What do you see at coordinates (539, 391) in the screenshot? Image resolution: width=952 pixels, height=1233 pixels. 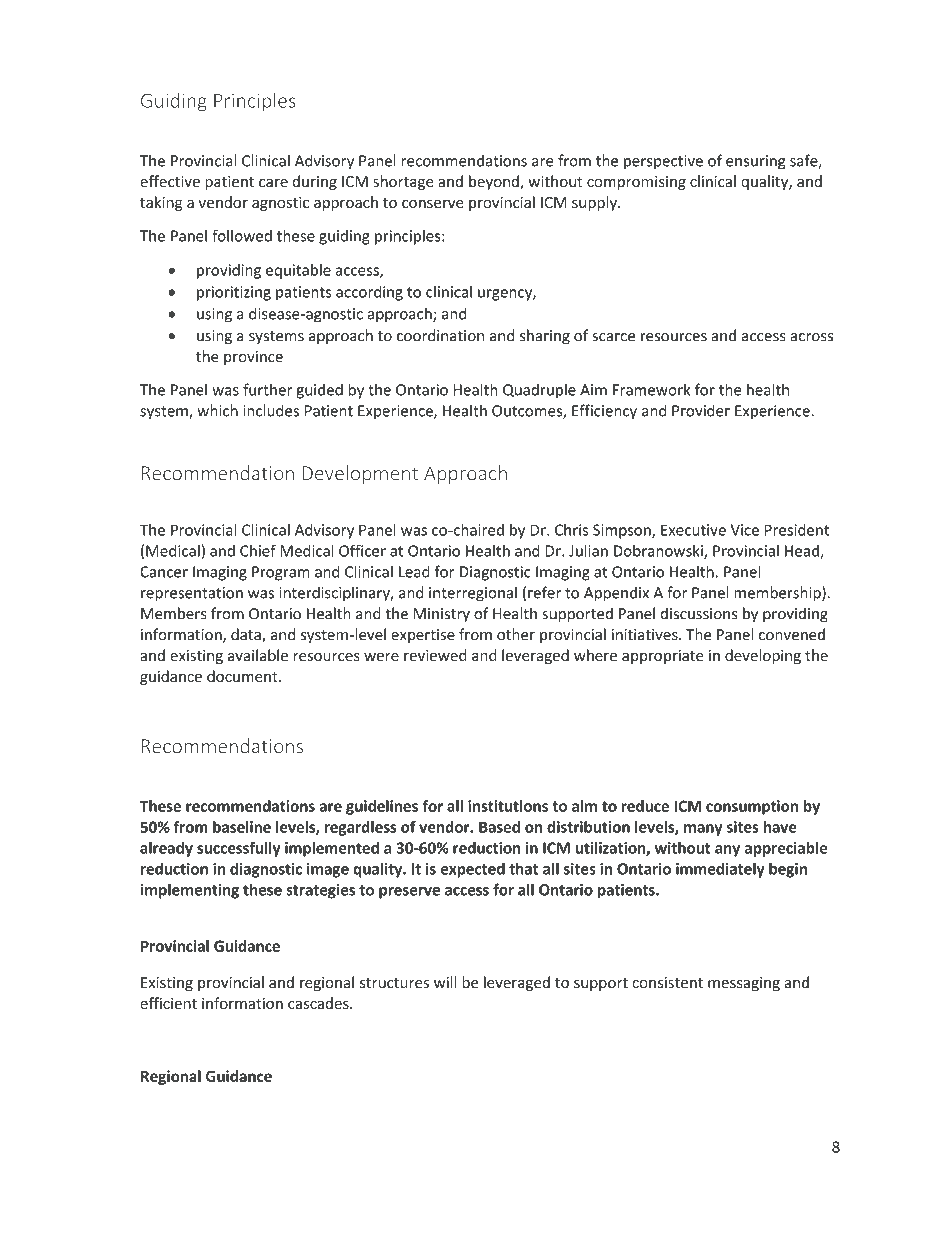 I see `Quadruple` at bounding box center [539, 391].
